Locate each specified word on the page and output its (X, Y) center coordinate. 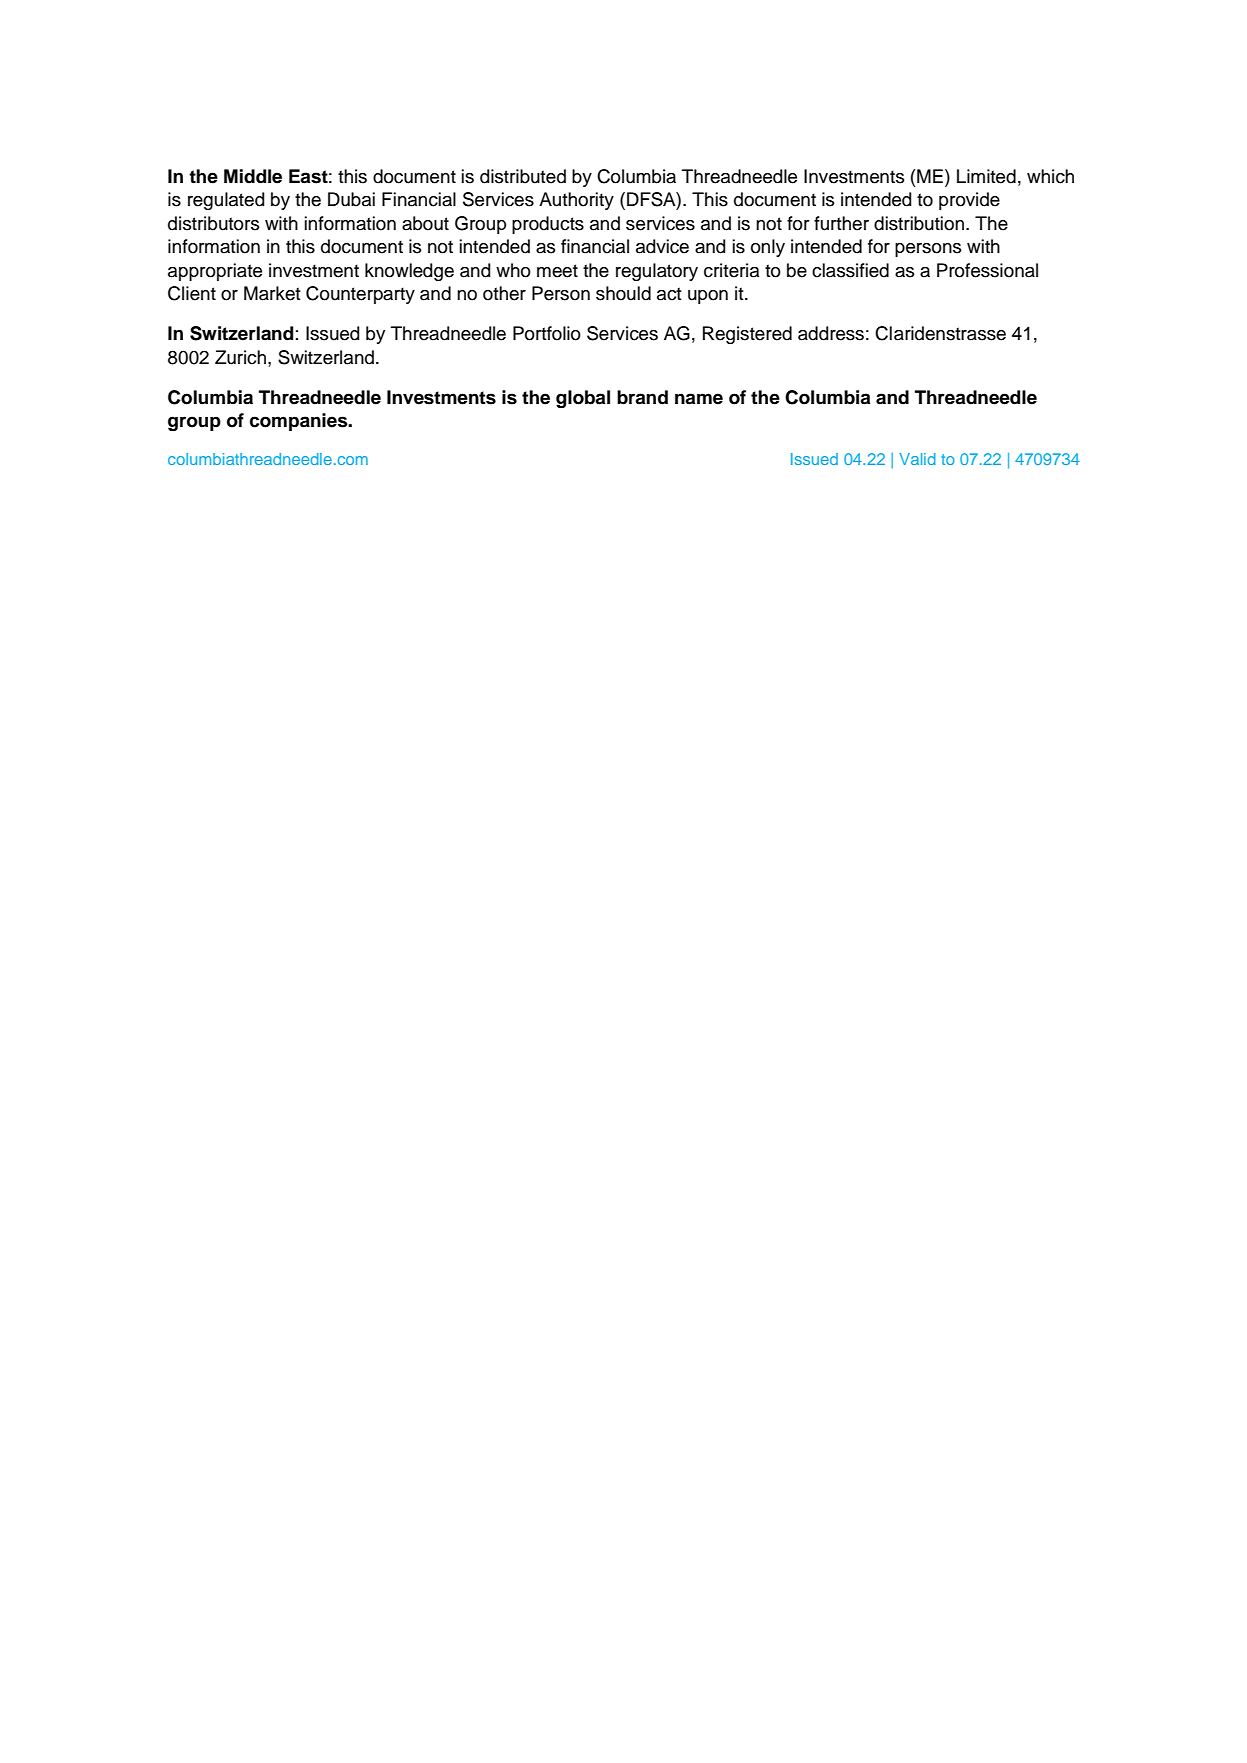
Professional (987, 270)
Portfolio (547, 333)
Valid (917, 459)
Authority (576, 201)
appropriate (215, 272)
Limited (986, 176)
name (699, 399)
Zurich (240, 357)
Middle (253, 176)
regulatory (657, 272)
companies (300, 422)
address (831, 333)
